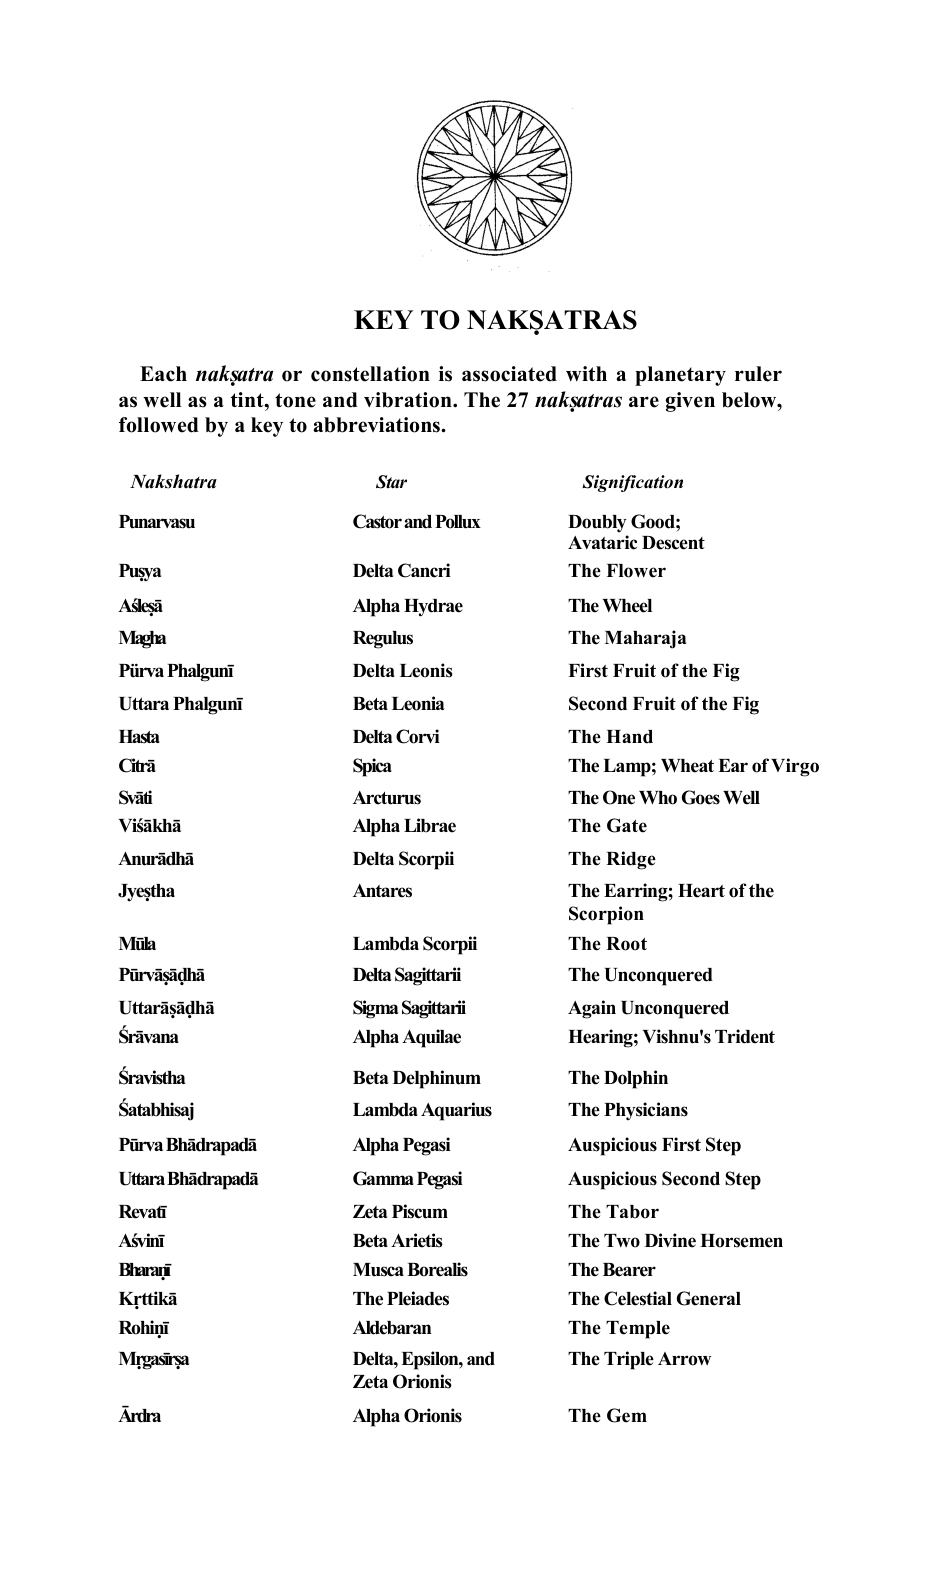  Describe the element at coordinates (382, 891) in the screenshot. I see `Antares` at that location.
